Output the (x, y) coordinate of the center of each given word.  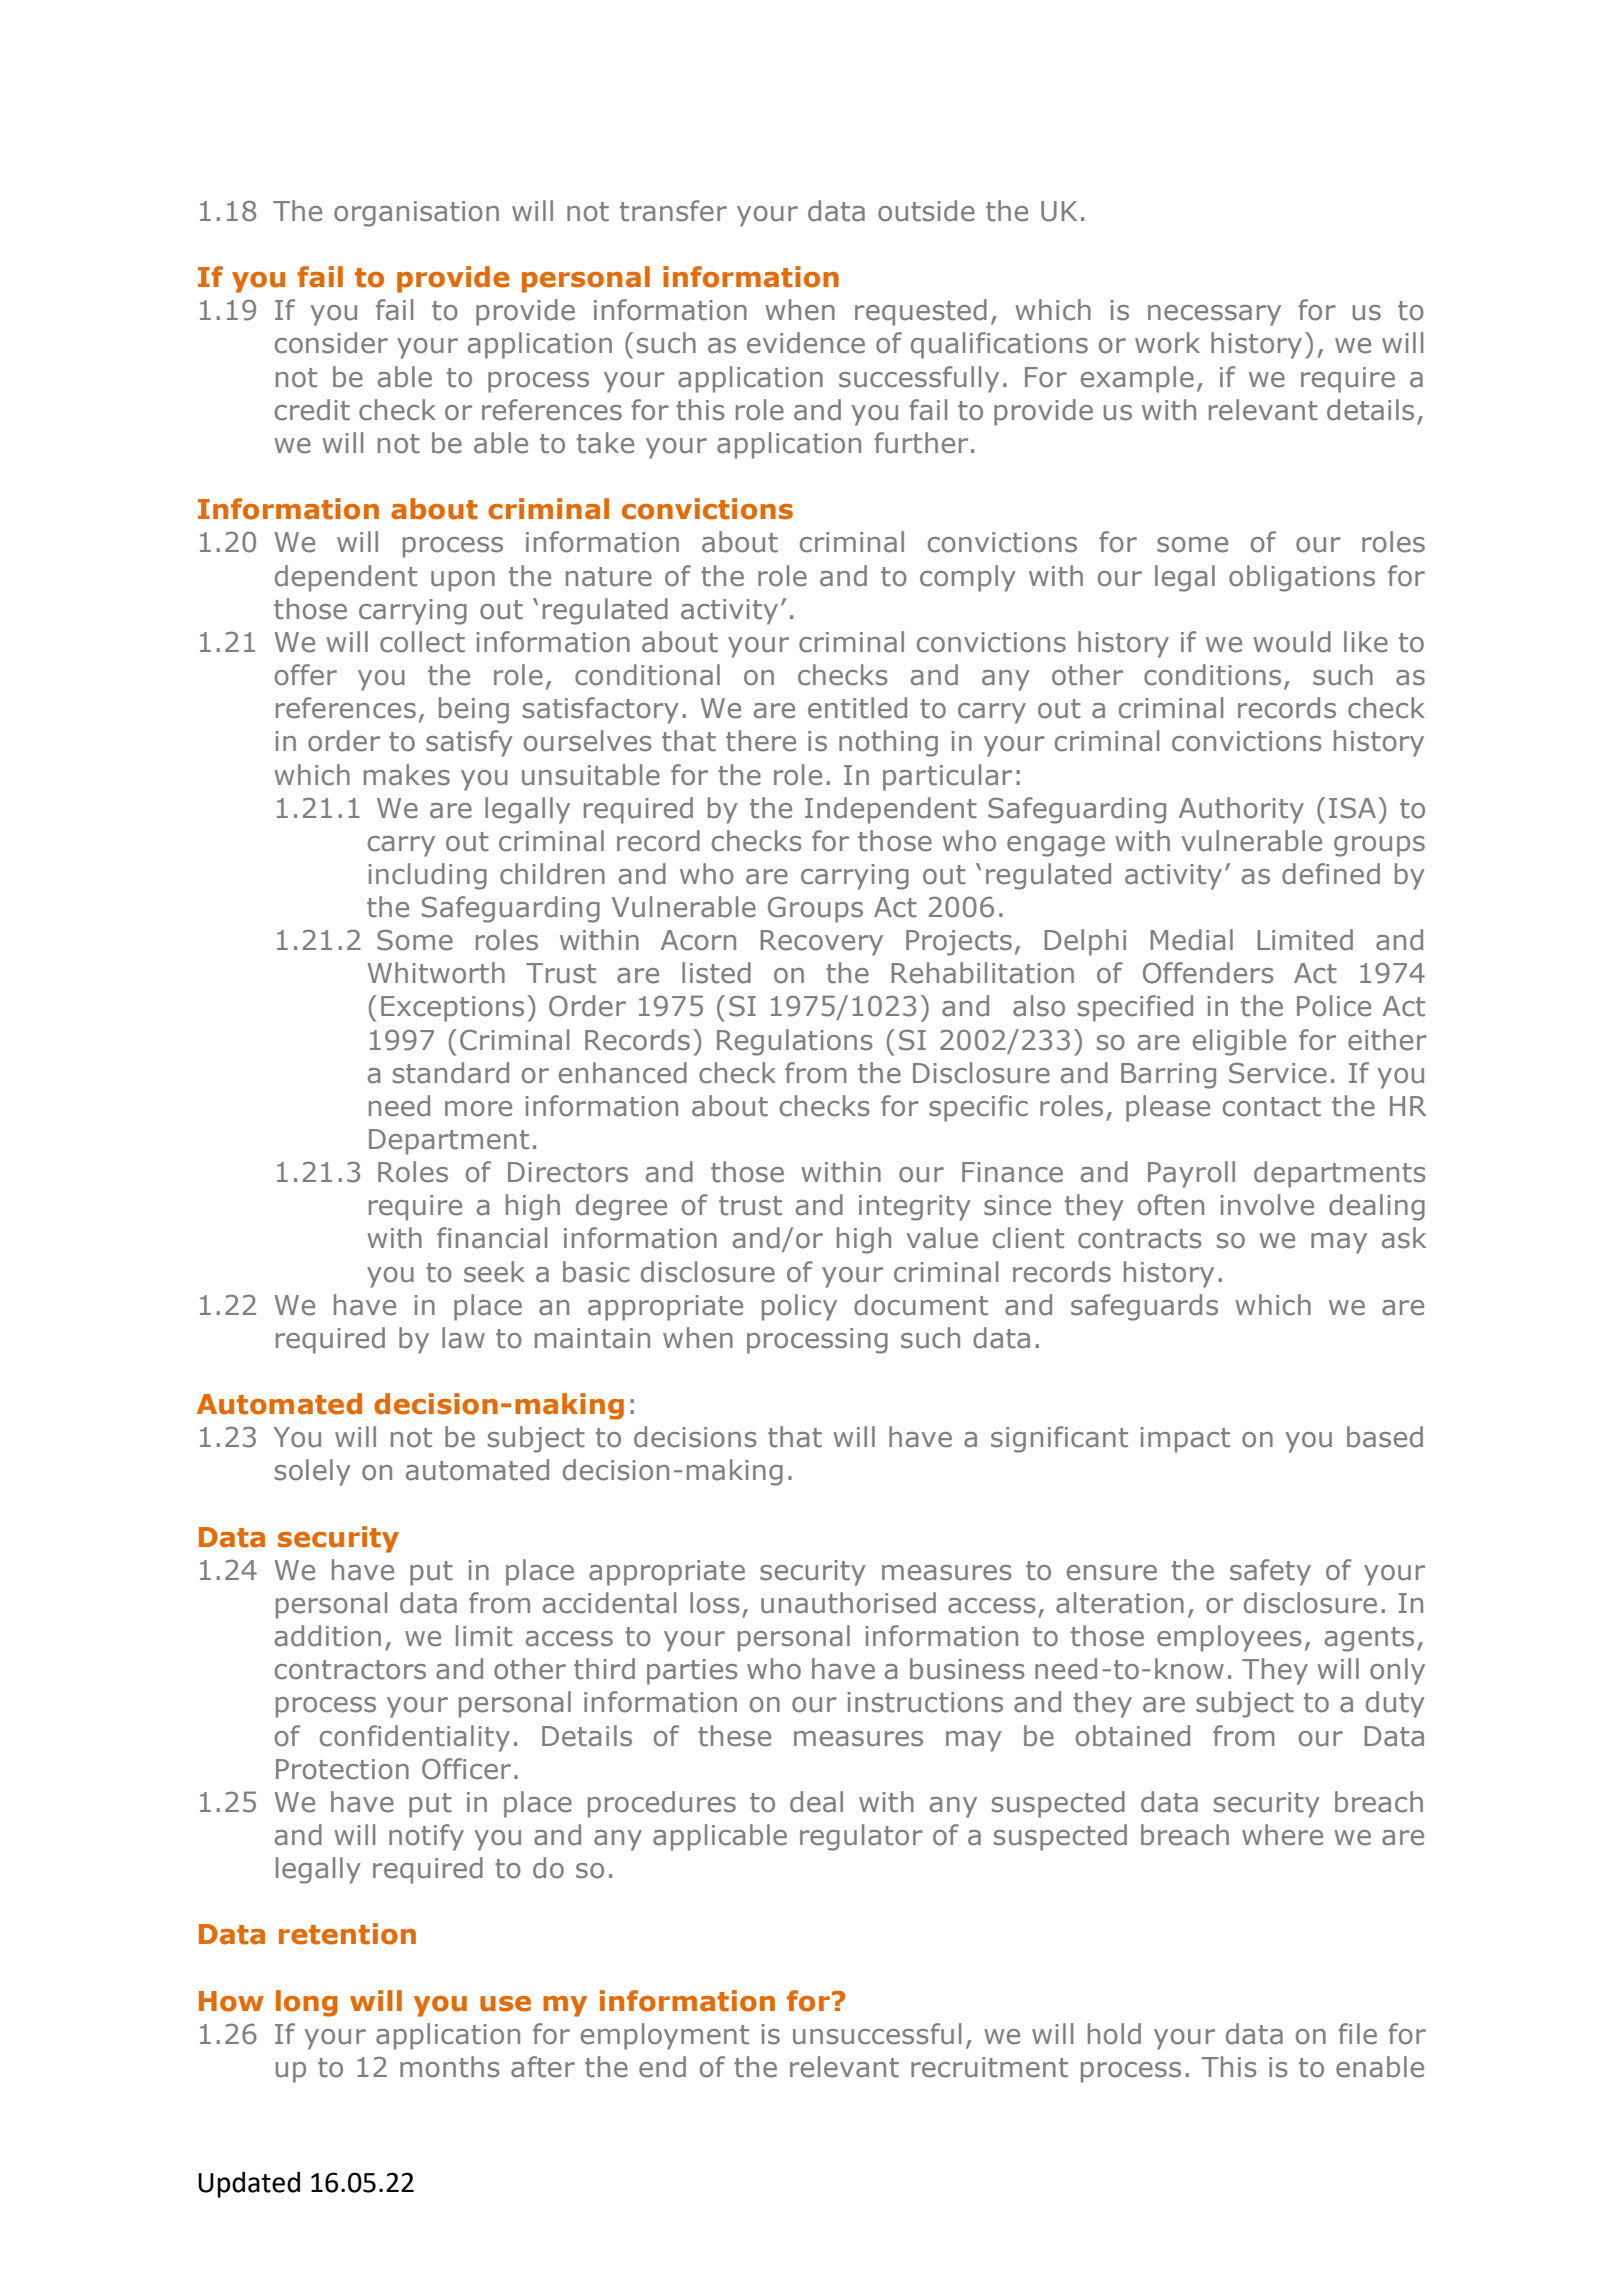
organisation (416, 214)
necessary (1214, 315)
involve (1267, 1205)
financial (492, 1238)
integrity (915, 1208)
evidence (806, 343)
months (450, 2067)
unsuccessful (877, 2034)
